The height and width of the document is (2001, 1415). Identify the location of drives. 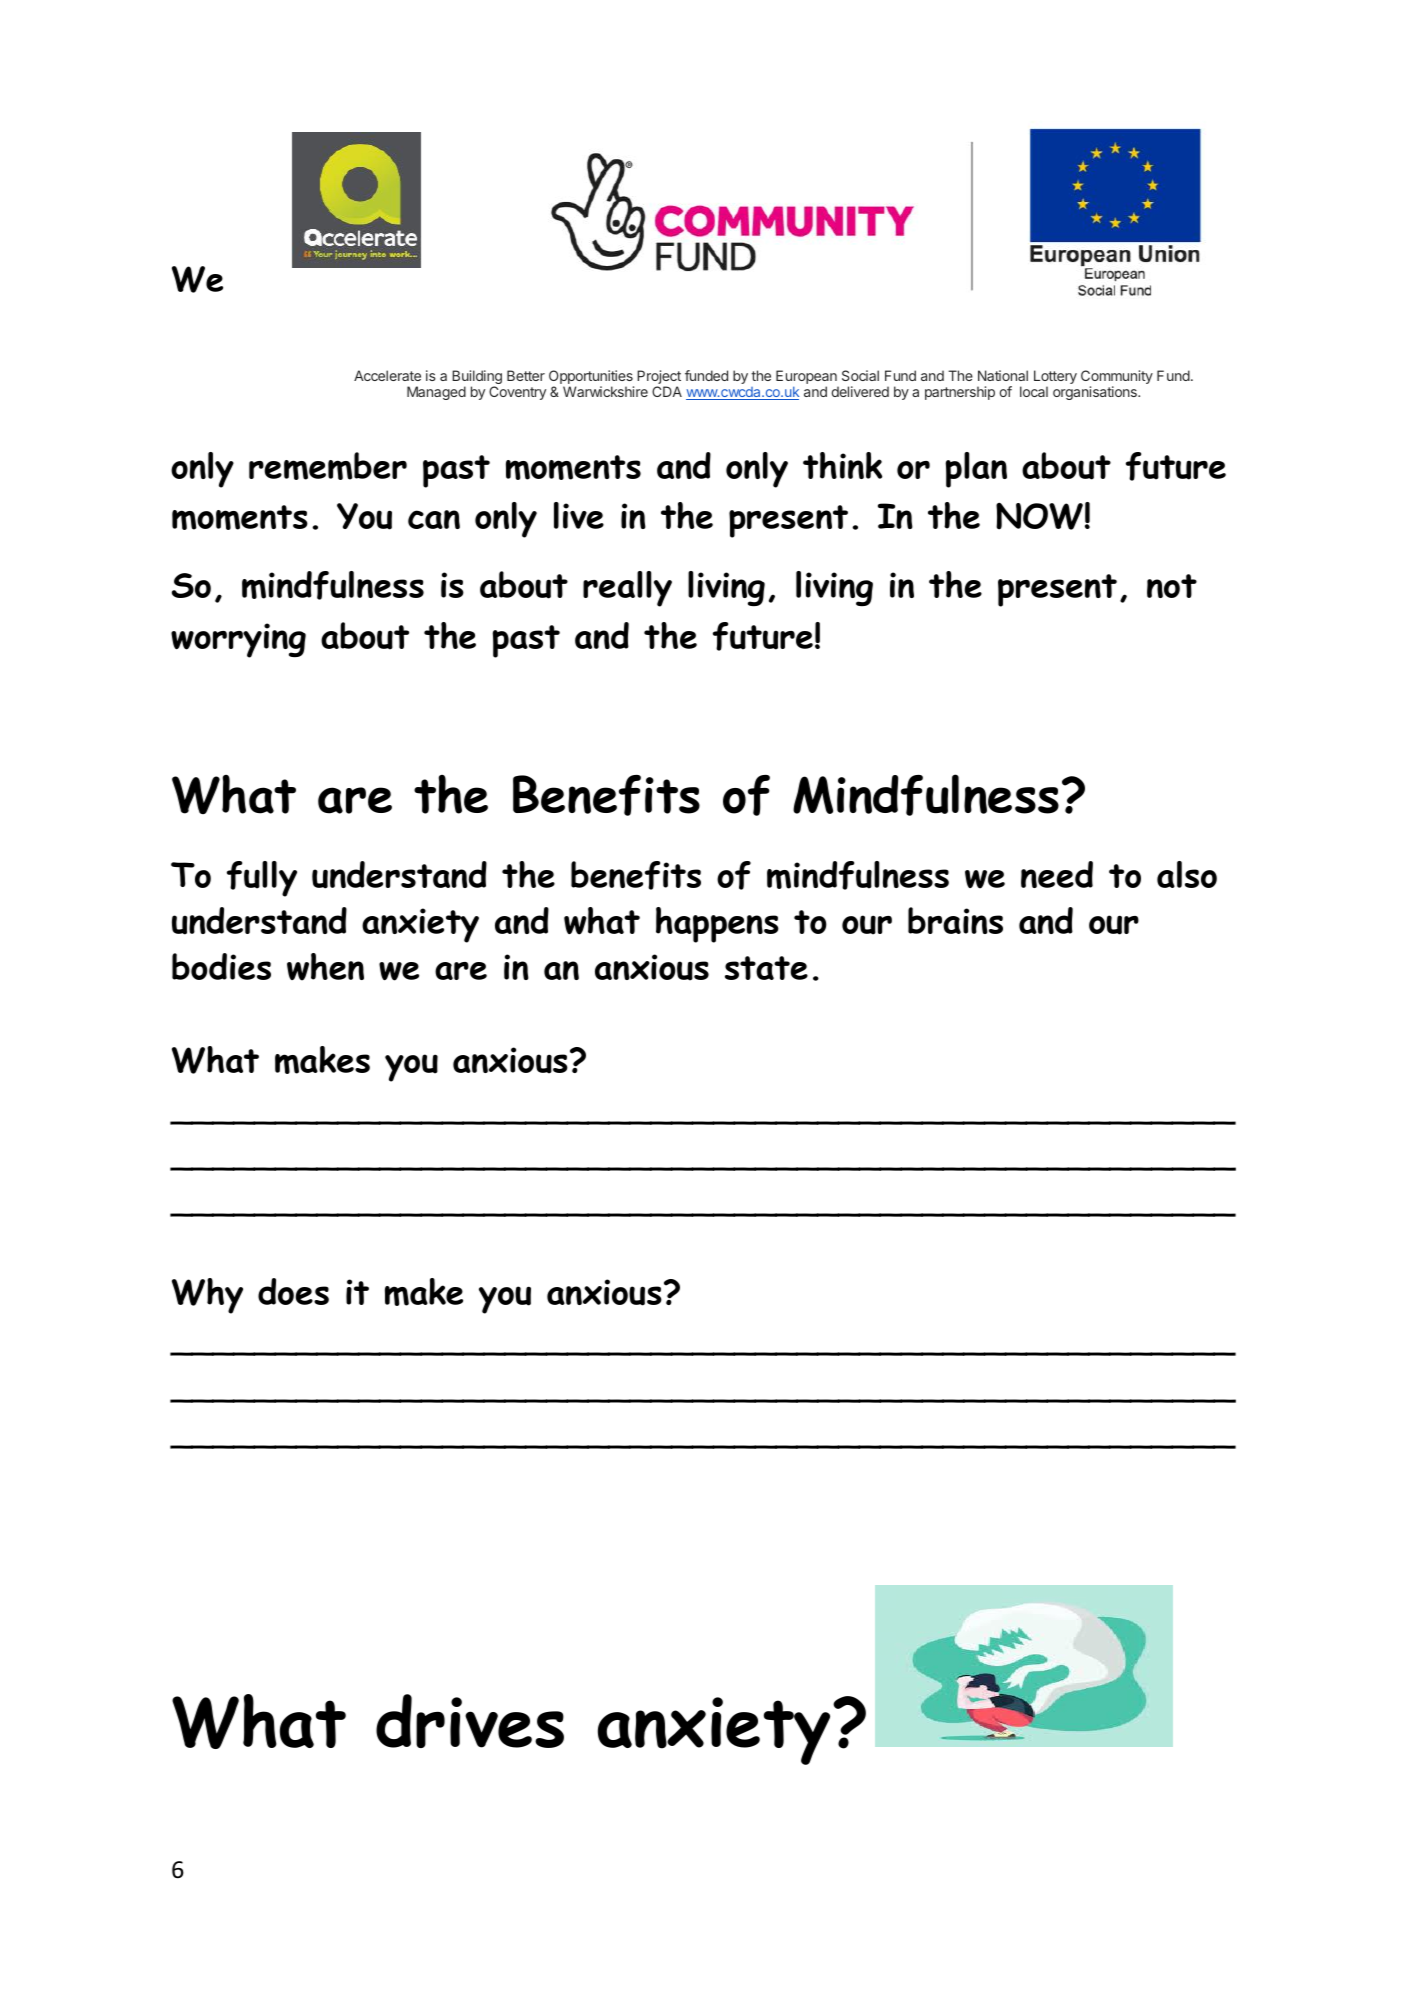
(470, 1721).
